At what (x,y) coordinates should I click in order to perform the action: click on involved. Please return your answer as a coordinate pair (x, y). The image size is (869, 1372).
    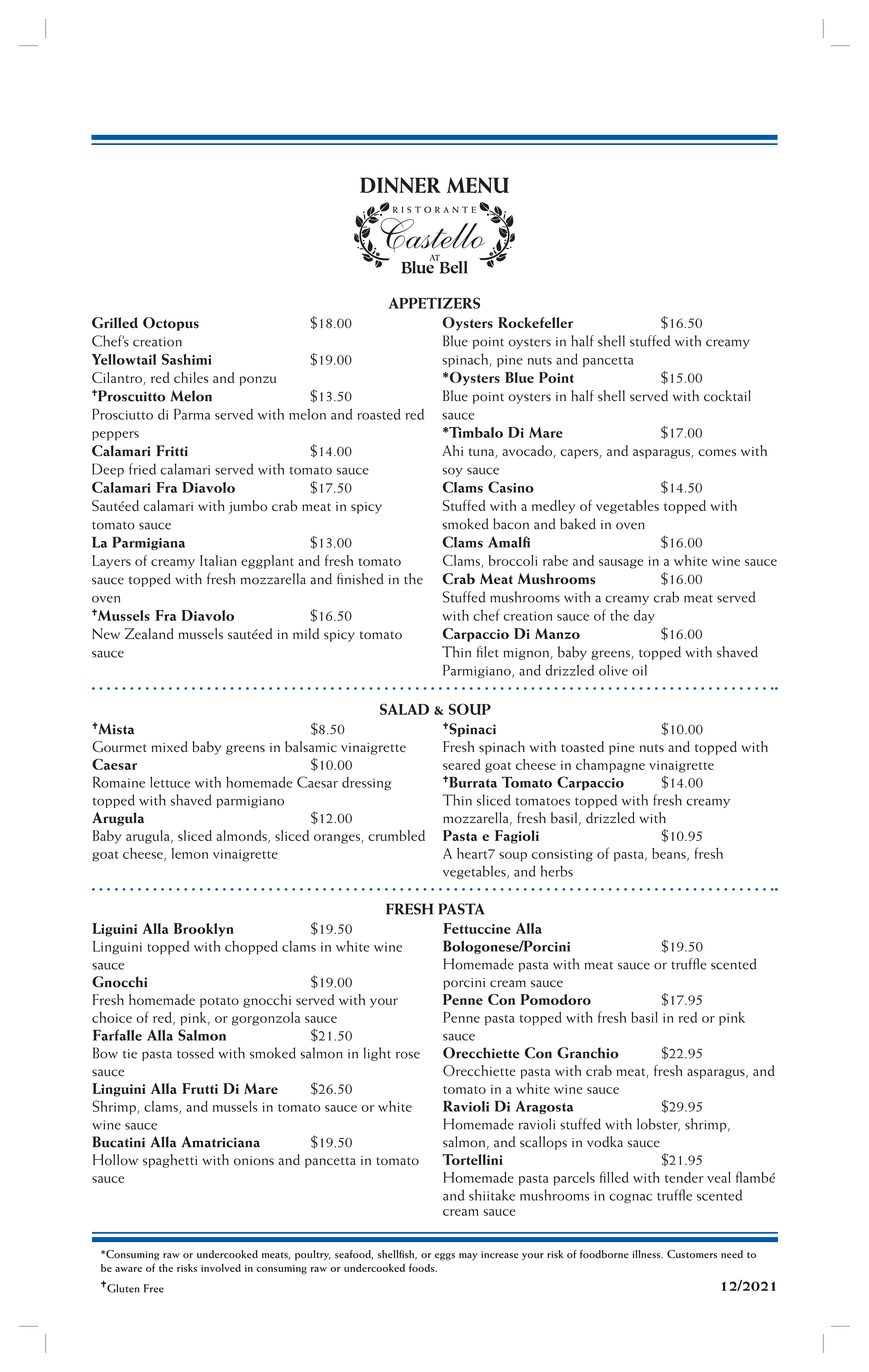
    Looking at the image, I should click on (221, 1268).
